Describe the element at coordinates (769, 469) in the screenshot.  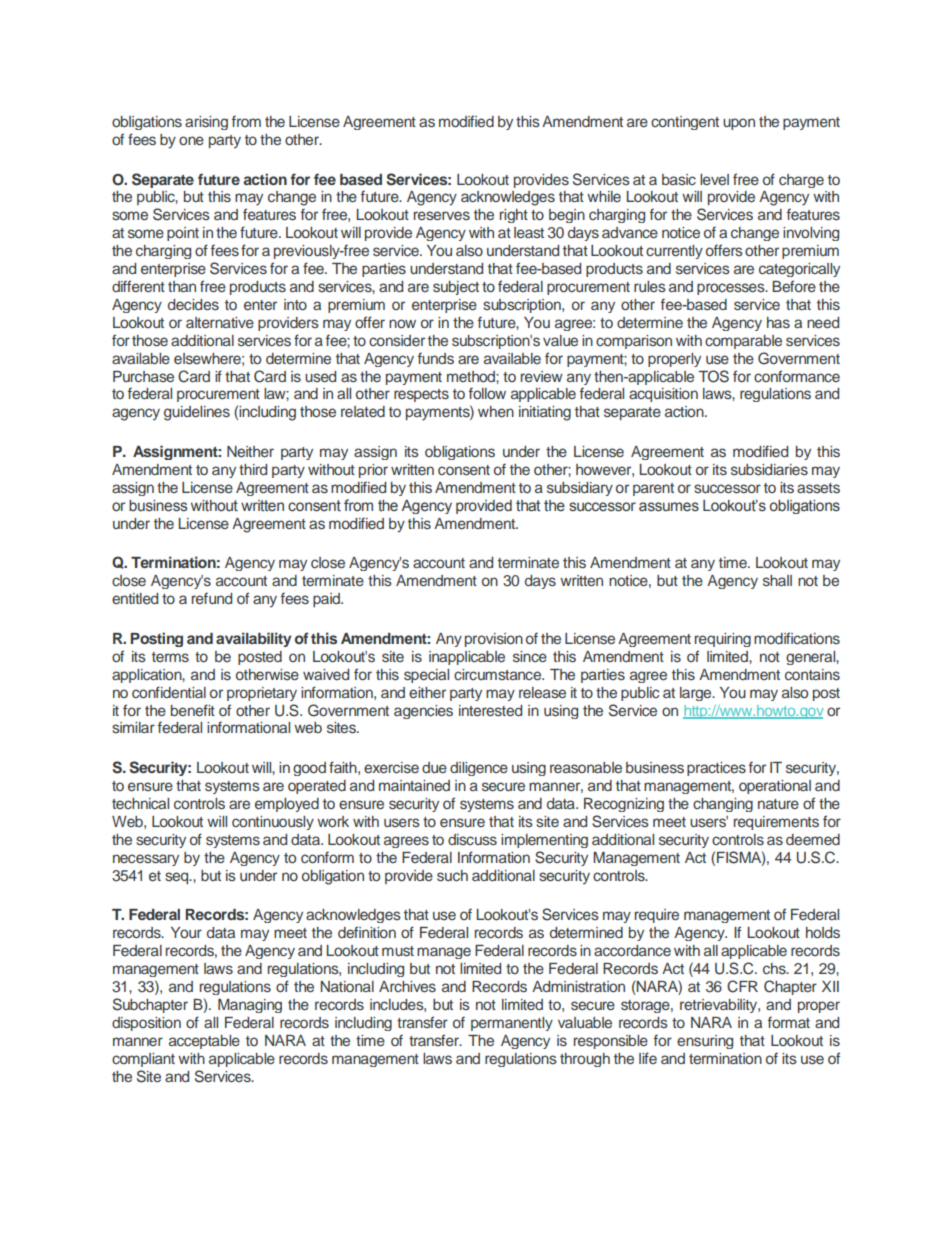
I see `subsidiaries` at that location.
